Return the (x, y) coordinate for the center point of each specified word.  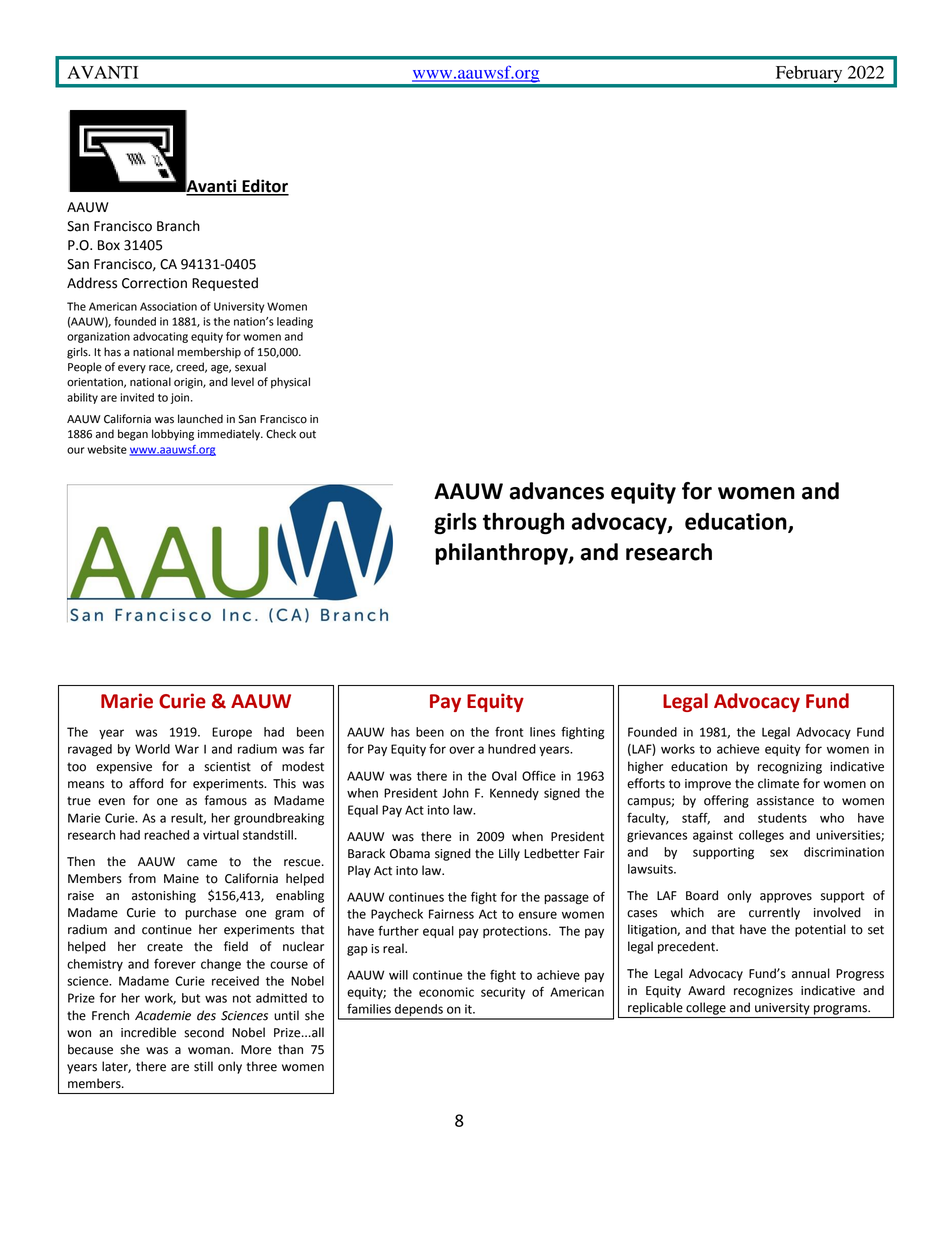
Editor (264, 187)
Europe (232, 733)
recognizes (763, 992)
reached (166, 835)
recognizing (790, 768)
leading (295, 322)
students (782, 818)
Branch (178, 226)
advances (556, 491)
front (509, 731)
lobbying (173, 435)
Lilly (509, 854)
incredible (148, 1032)
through (523, 523)
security (503, 993)
